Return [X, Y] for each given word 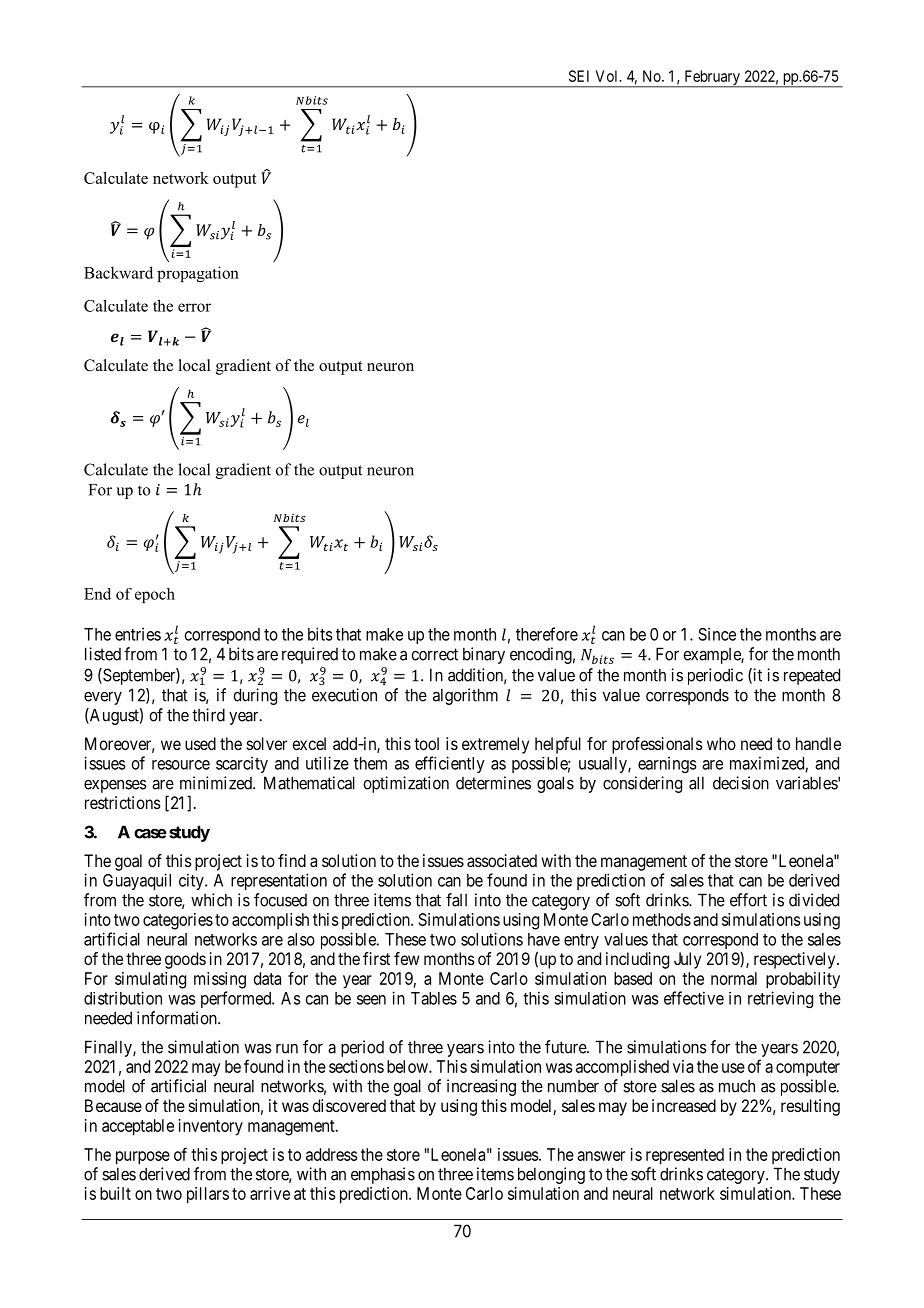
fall [456, 900]
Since [717, 634]
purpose [143, 1158]
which [211, 900]
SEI [579, 76]
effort [748, 900]
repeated [812, 676]
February [712, 78]
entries [138, 634]
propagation [198, 274]
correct [434, 654]
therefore [547, 634]
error [194, 307]
